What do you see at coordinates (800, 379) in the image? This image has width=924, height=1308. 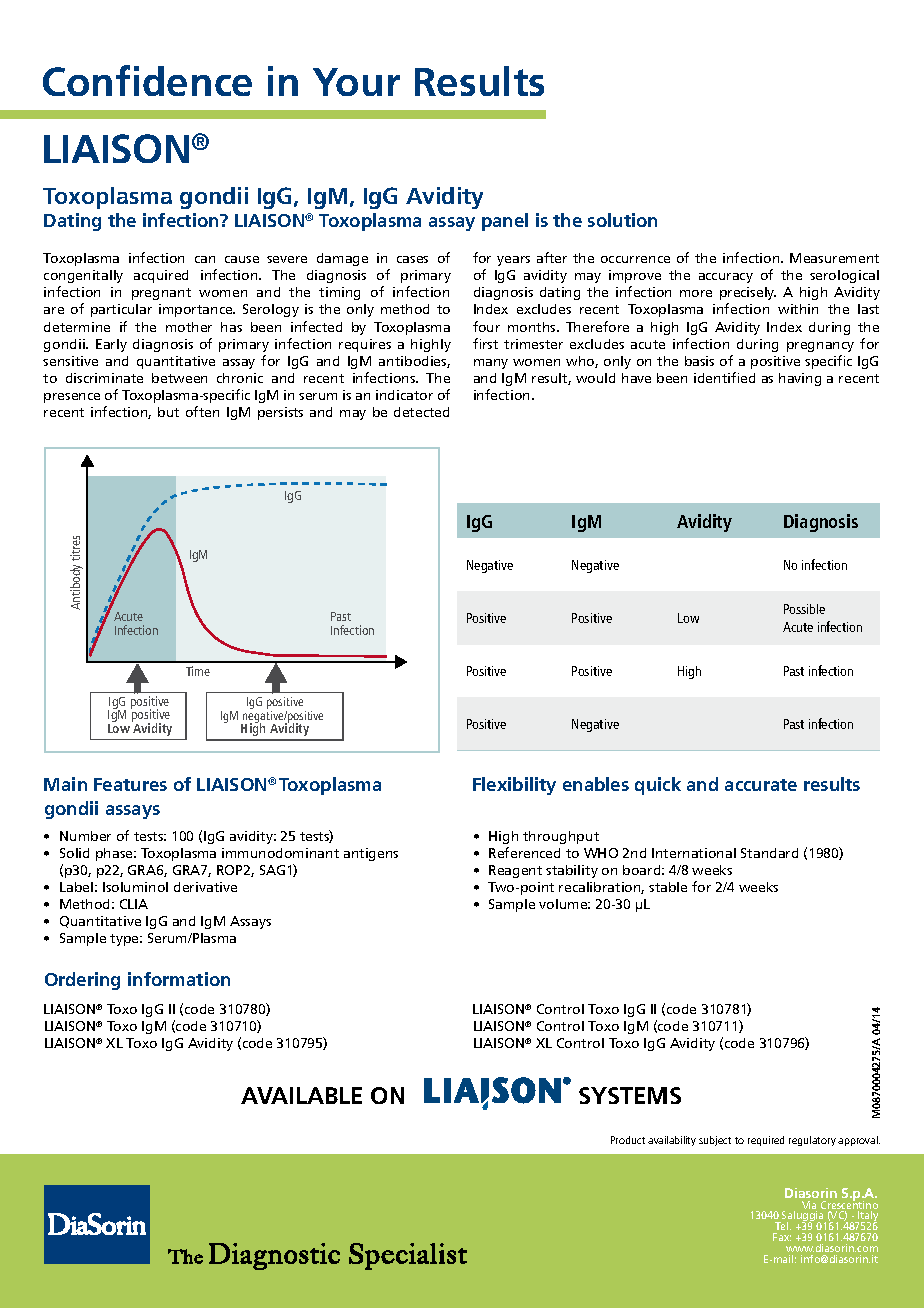 I see `having` at bounding box center [800, 379].
